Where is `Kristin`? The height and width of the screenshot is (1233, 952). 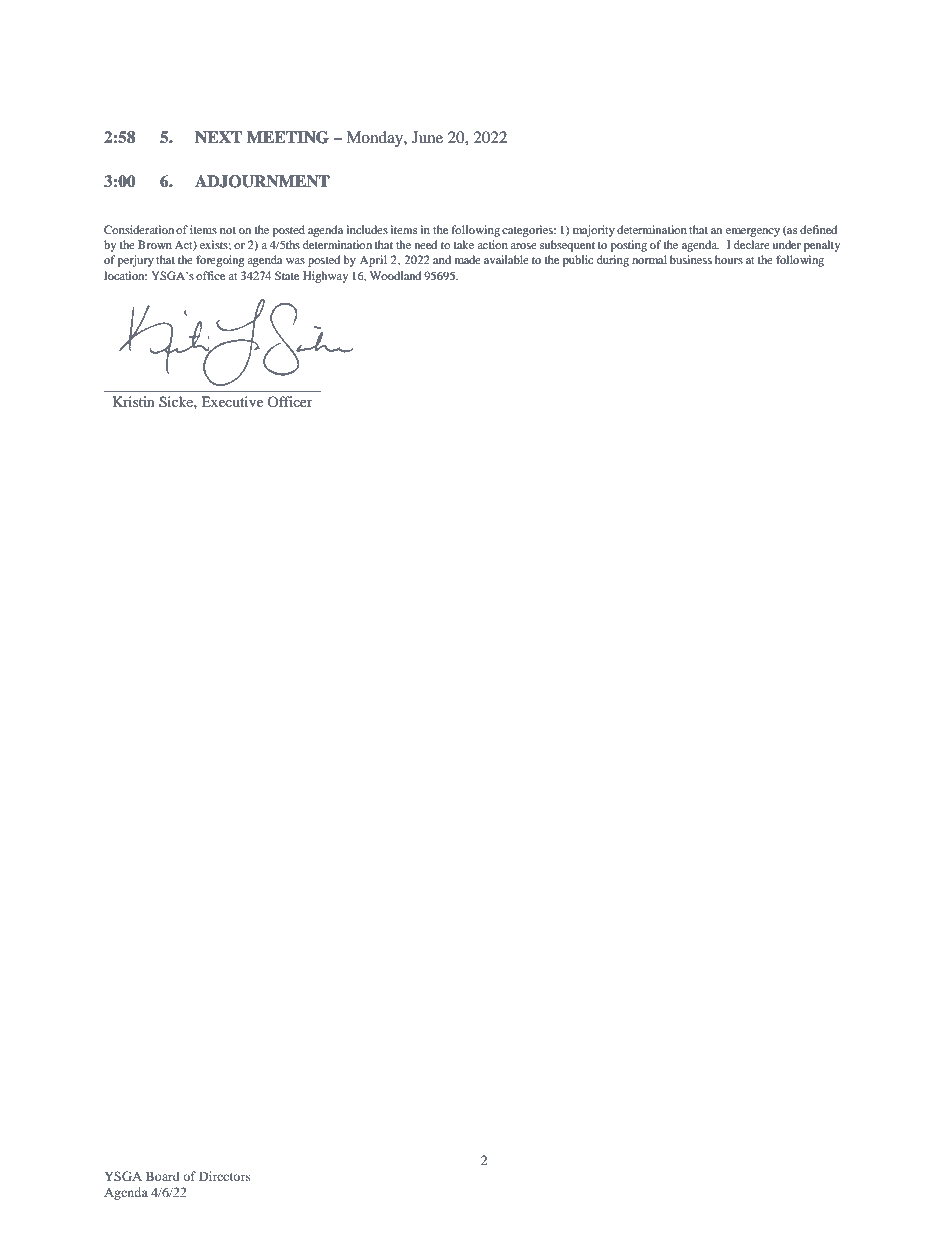
Kristin is located at coordinates (134, 401).
